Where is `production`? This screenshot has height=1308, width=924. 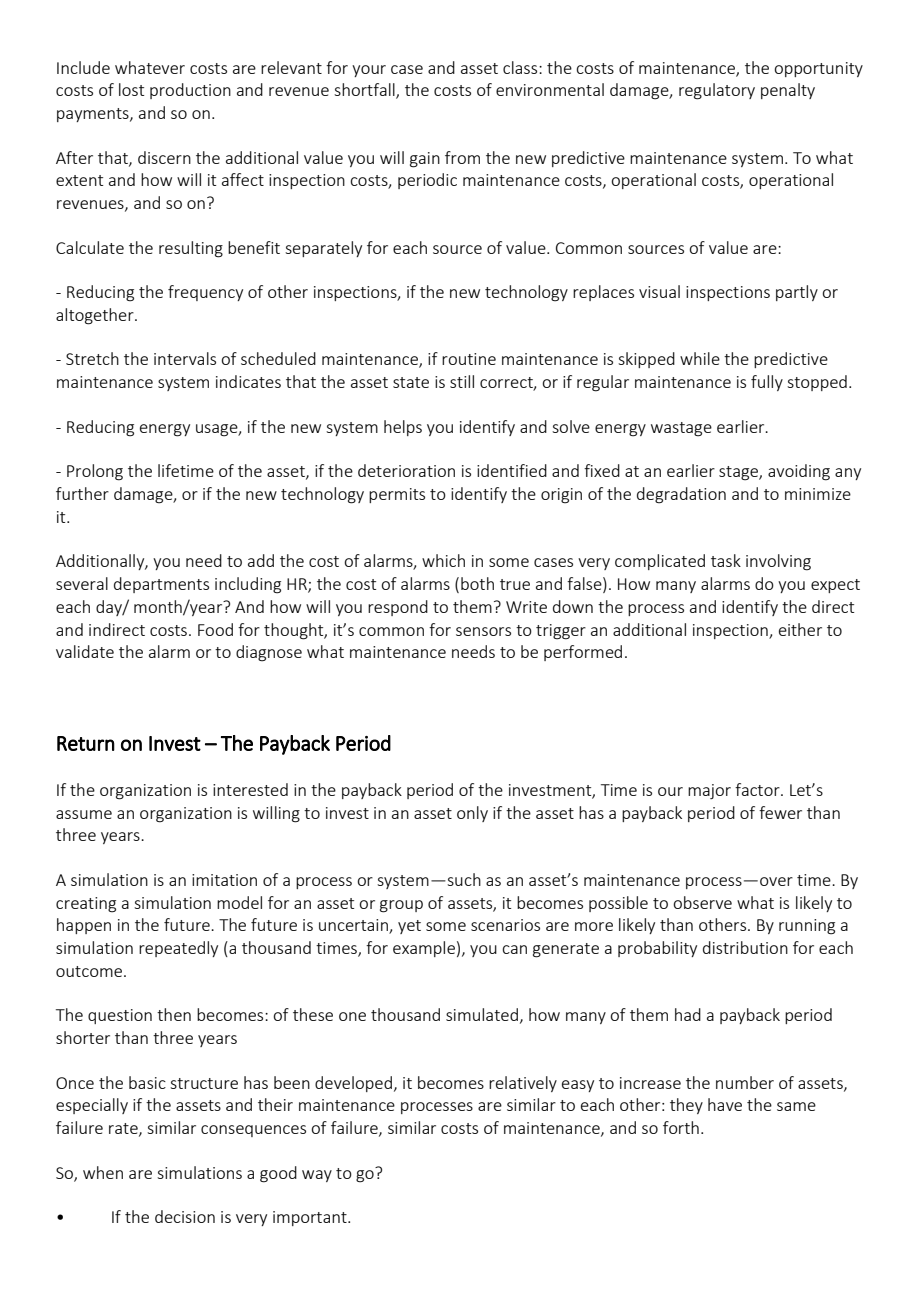 production is located at coordinates (190, 91).
